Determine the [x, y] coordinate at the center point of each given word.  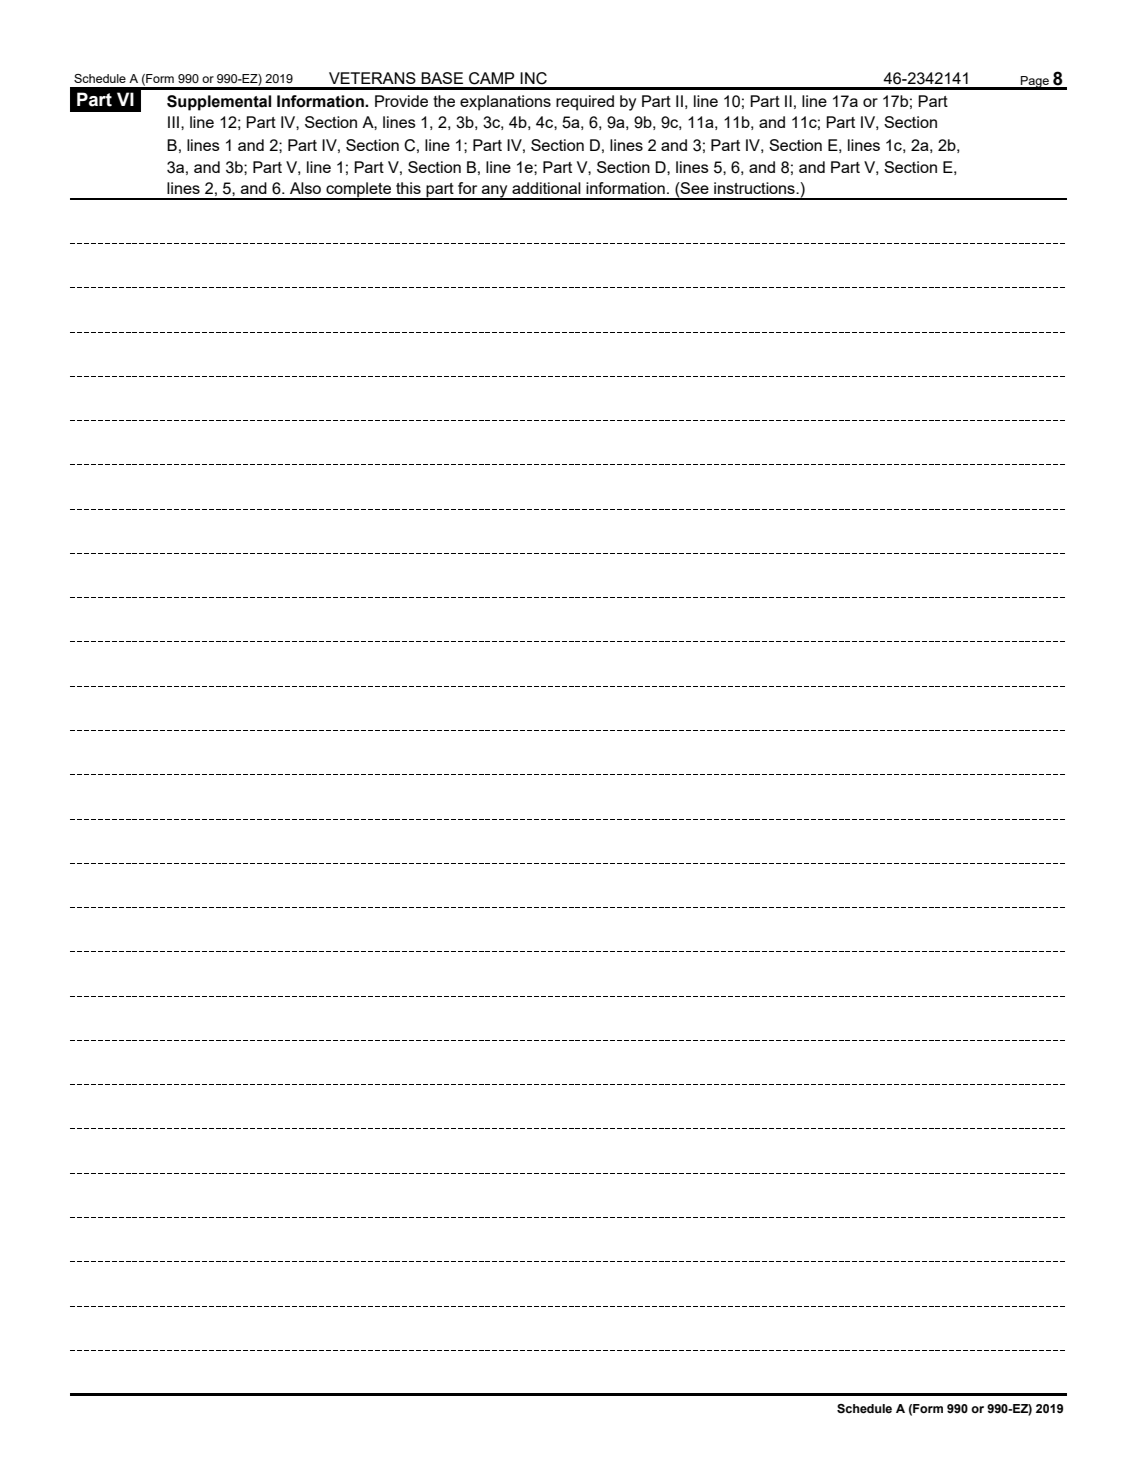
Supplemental [219, 103]
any [495, 192]
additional [546, 188]
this [408, 188]
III [173, 122]
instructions [755, 188]
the [444, 101]
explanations [505, 103]
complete [358, 191]
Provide [401, 101]
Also [305, 188]
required [585, 103]
